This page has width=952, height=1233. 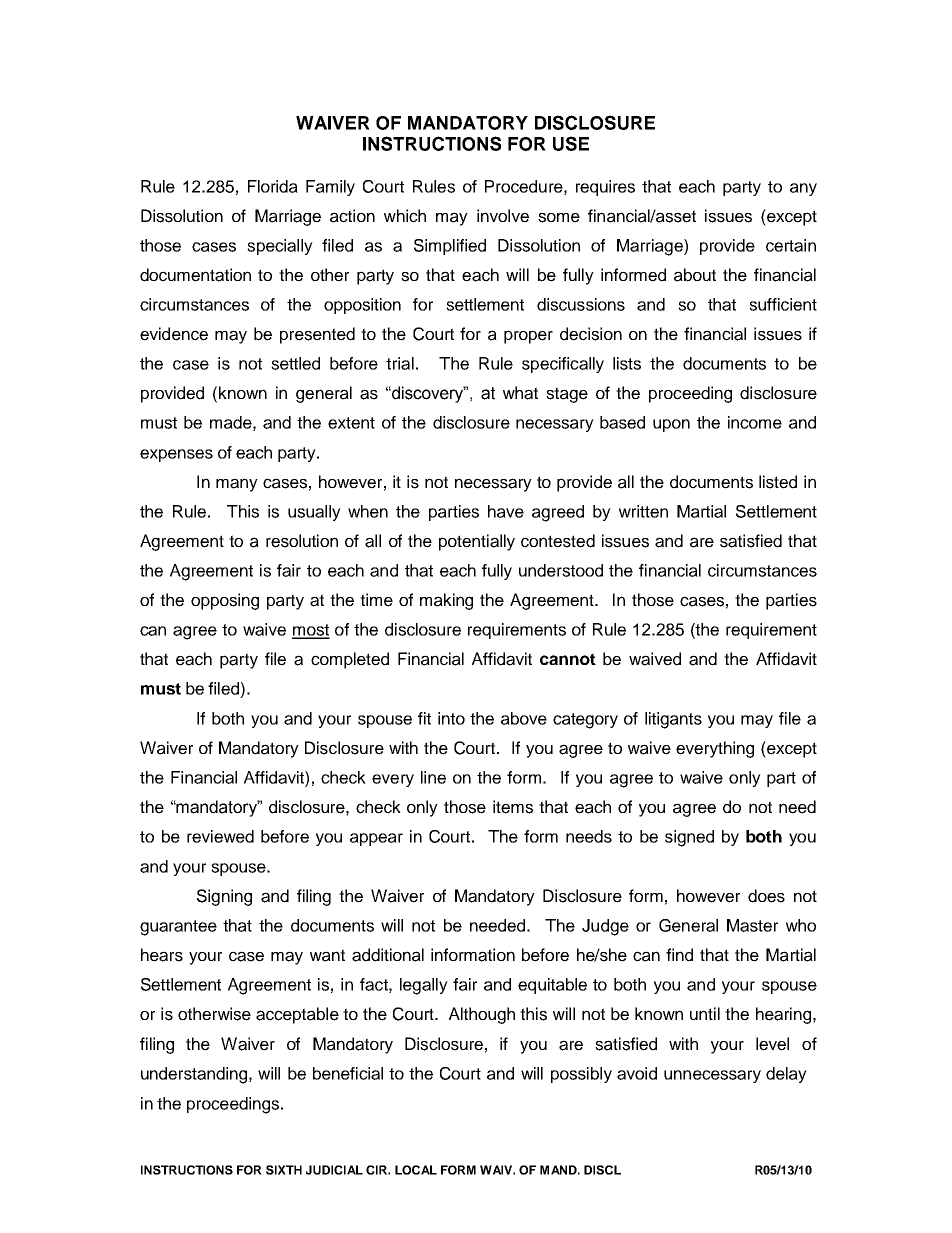 What do you see at coordinates (503, 216) in the page?
I see `involve` at bounding box center [503, 216].
